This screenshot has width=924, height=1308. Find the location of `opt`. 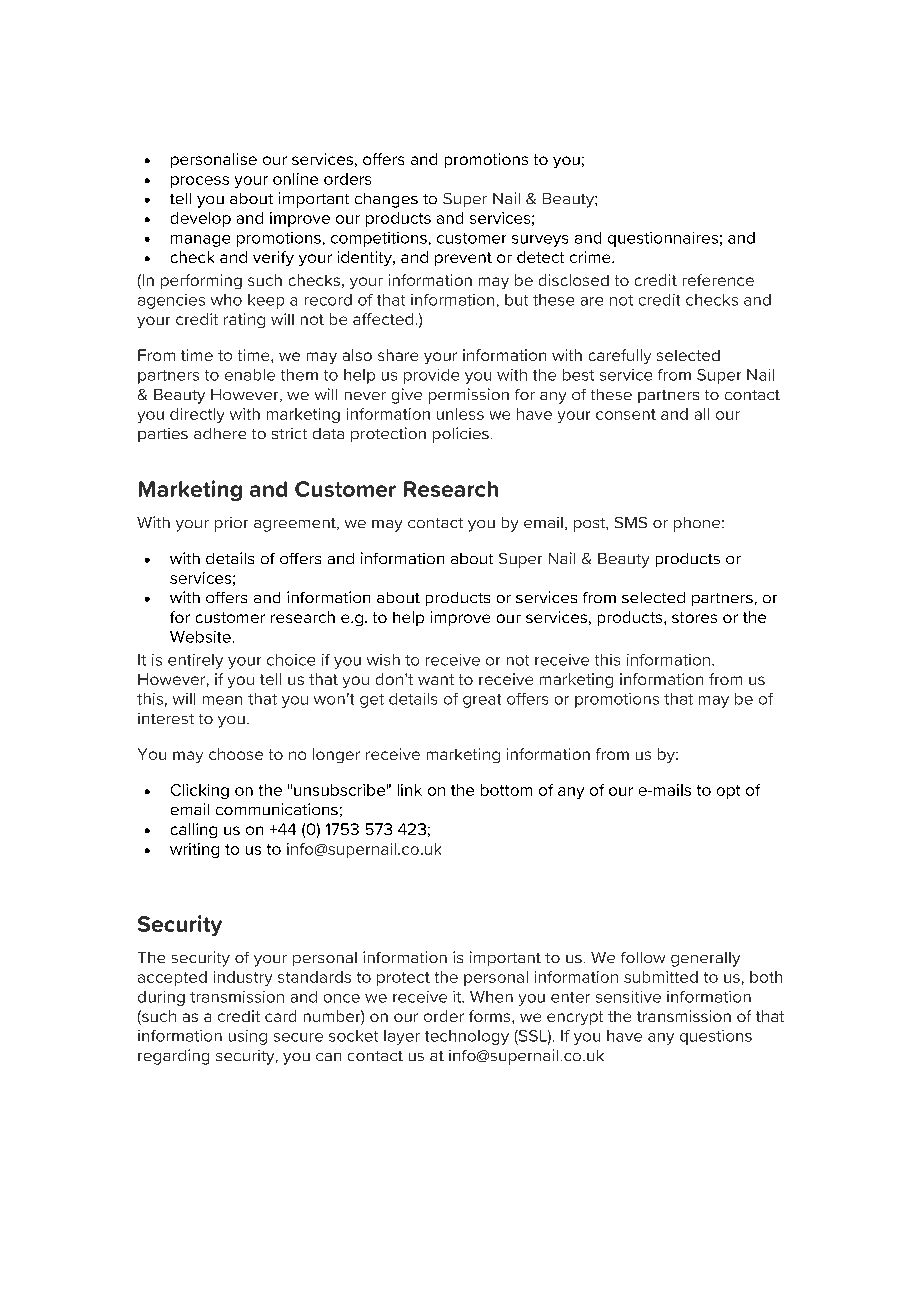

opt is located at coordinates (728, 792).
